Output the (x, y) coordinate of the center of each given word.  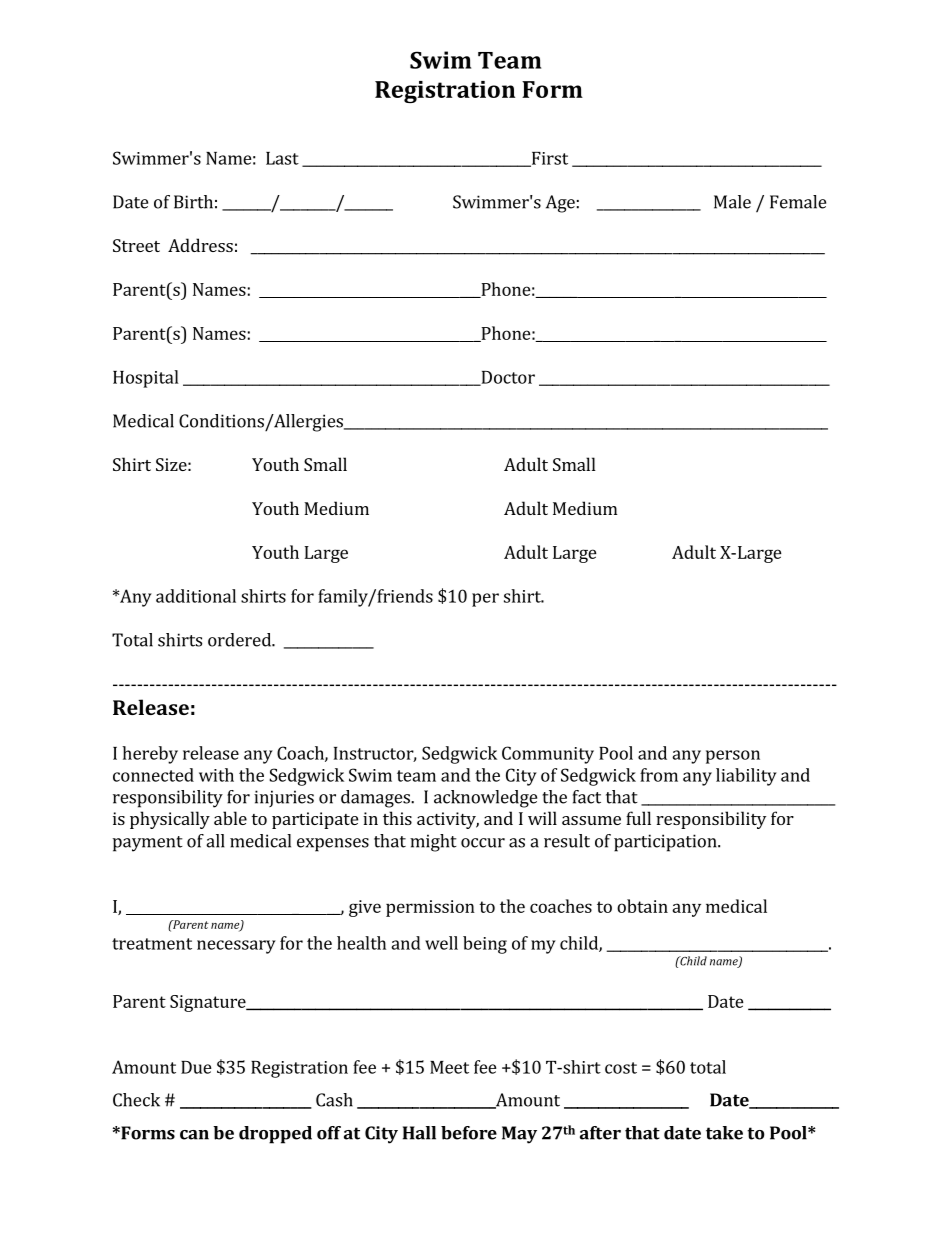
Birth (193, 202)
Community (548, 755)
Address (200, 245)
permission (430, 908)
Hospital (146, 379)
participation (666, 843)
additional (196, 596)
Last (282, 158)
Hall (419, 1133)
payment (148, 844)
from (659, 775)
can (194, 1135)
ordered (240, 640)
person (733, 757)
